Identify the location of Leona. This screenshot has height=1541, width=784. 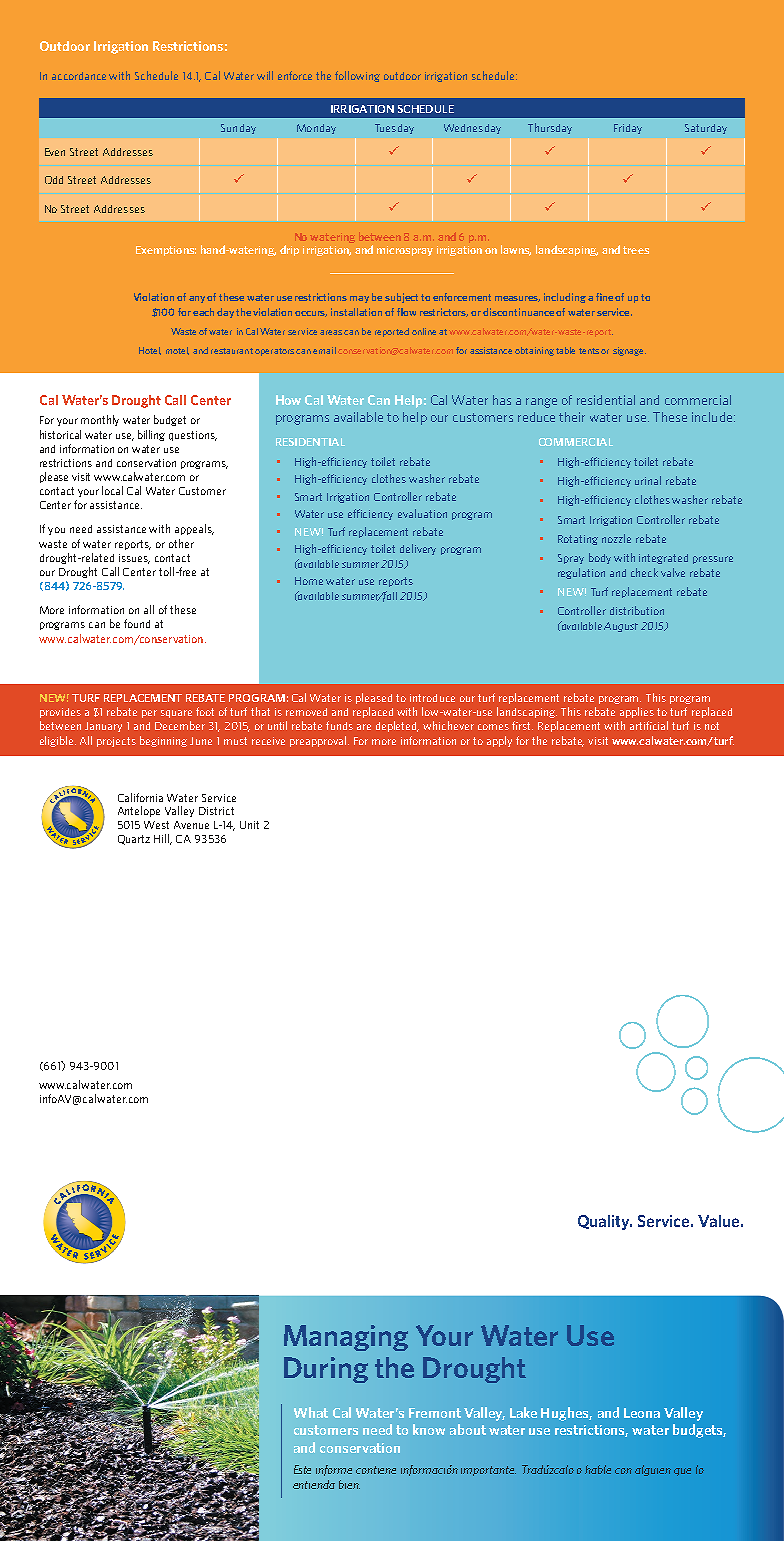
(642, 1413).
